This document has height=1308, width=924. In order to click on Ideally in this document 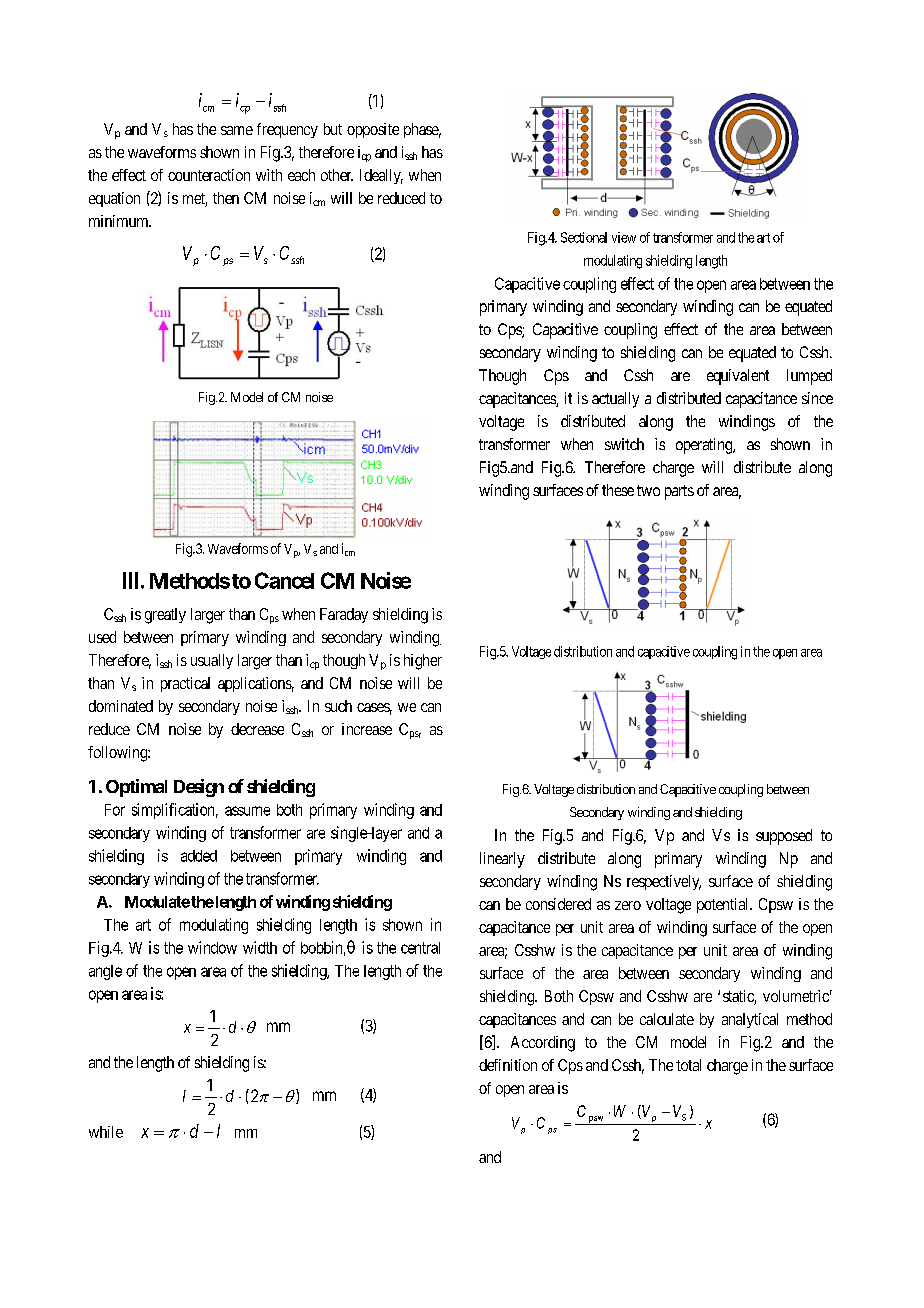, I will do `click(381, 176)`.
